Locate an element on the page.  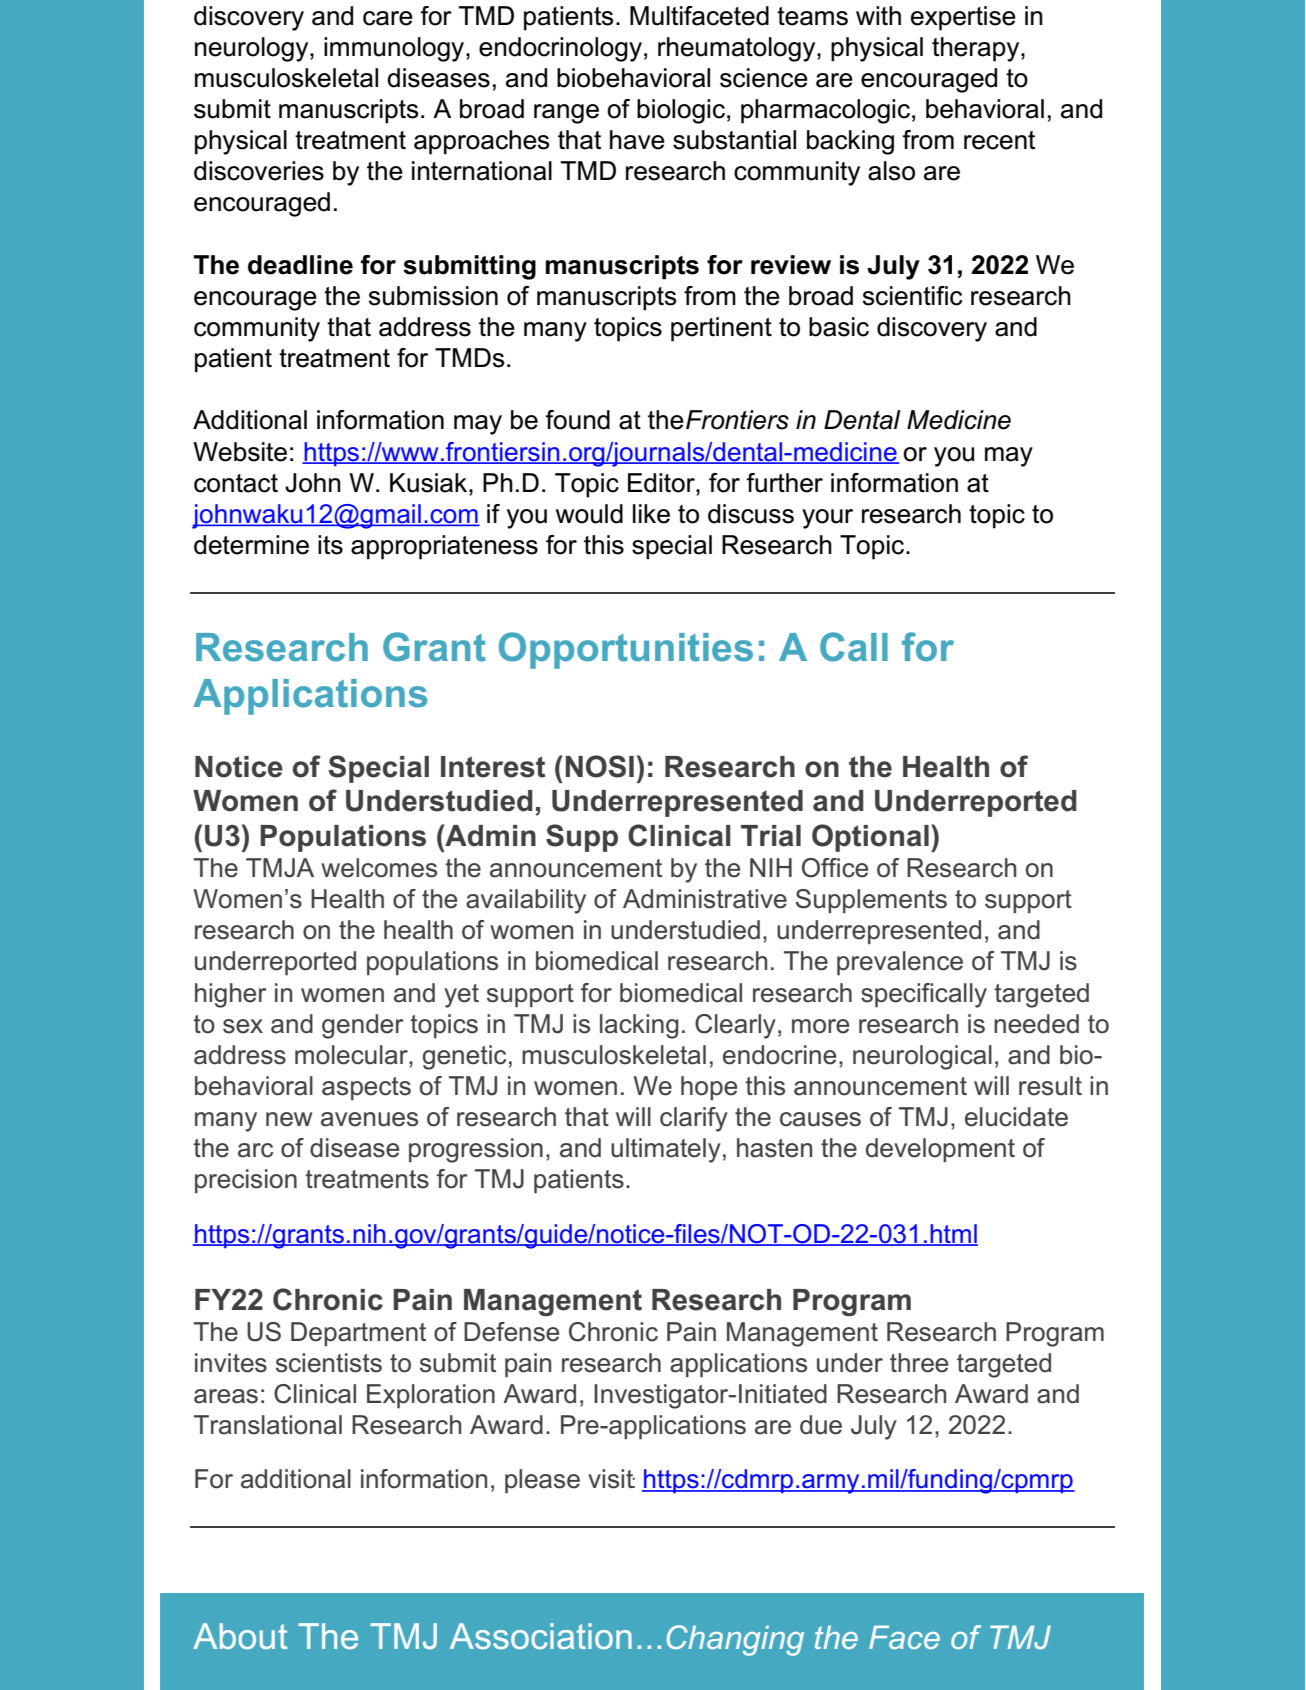
your is located at coordinates (827, 519).
